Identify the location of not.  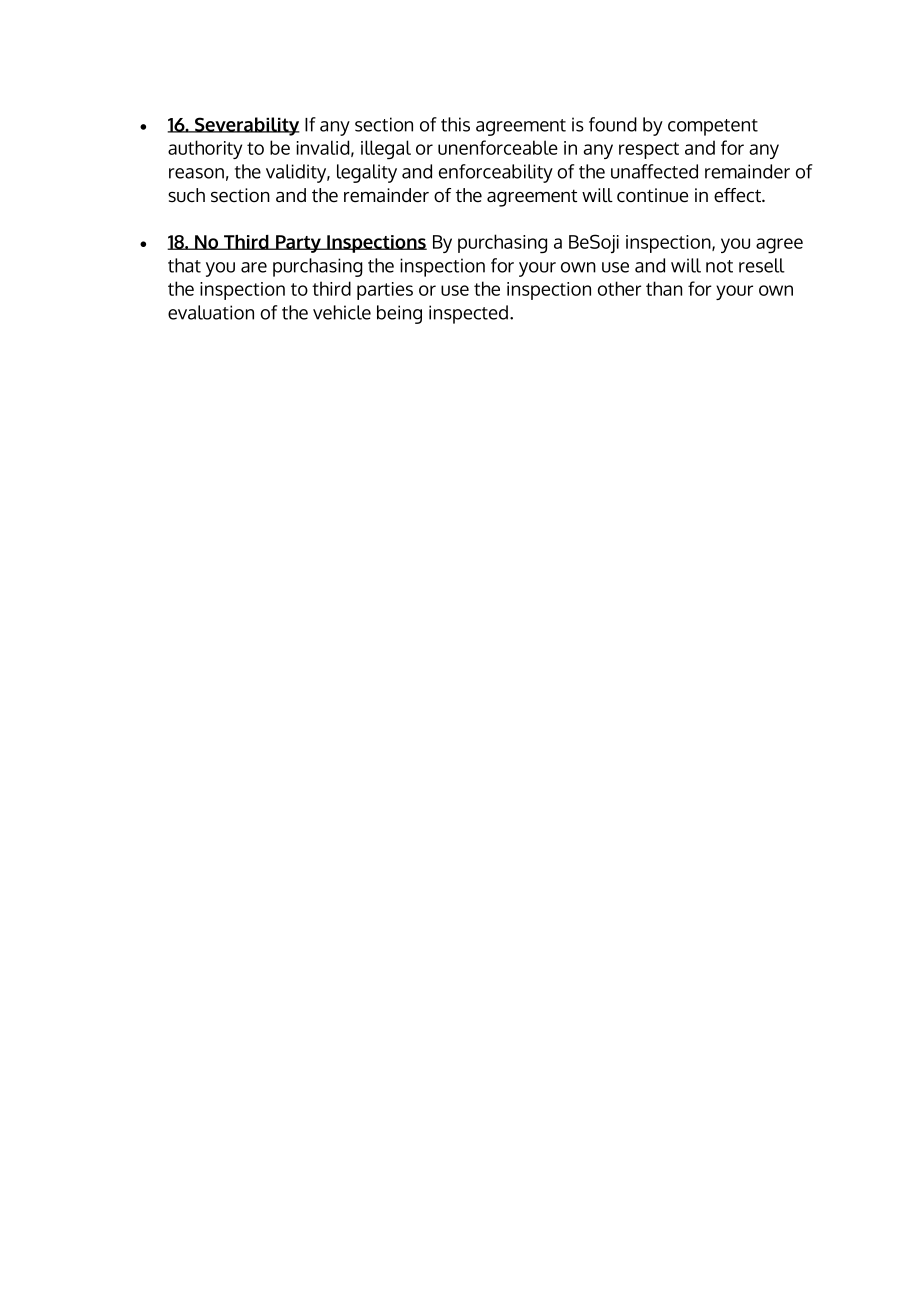
(719, 266).
